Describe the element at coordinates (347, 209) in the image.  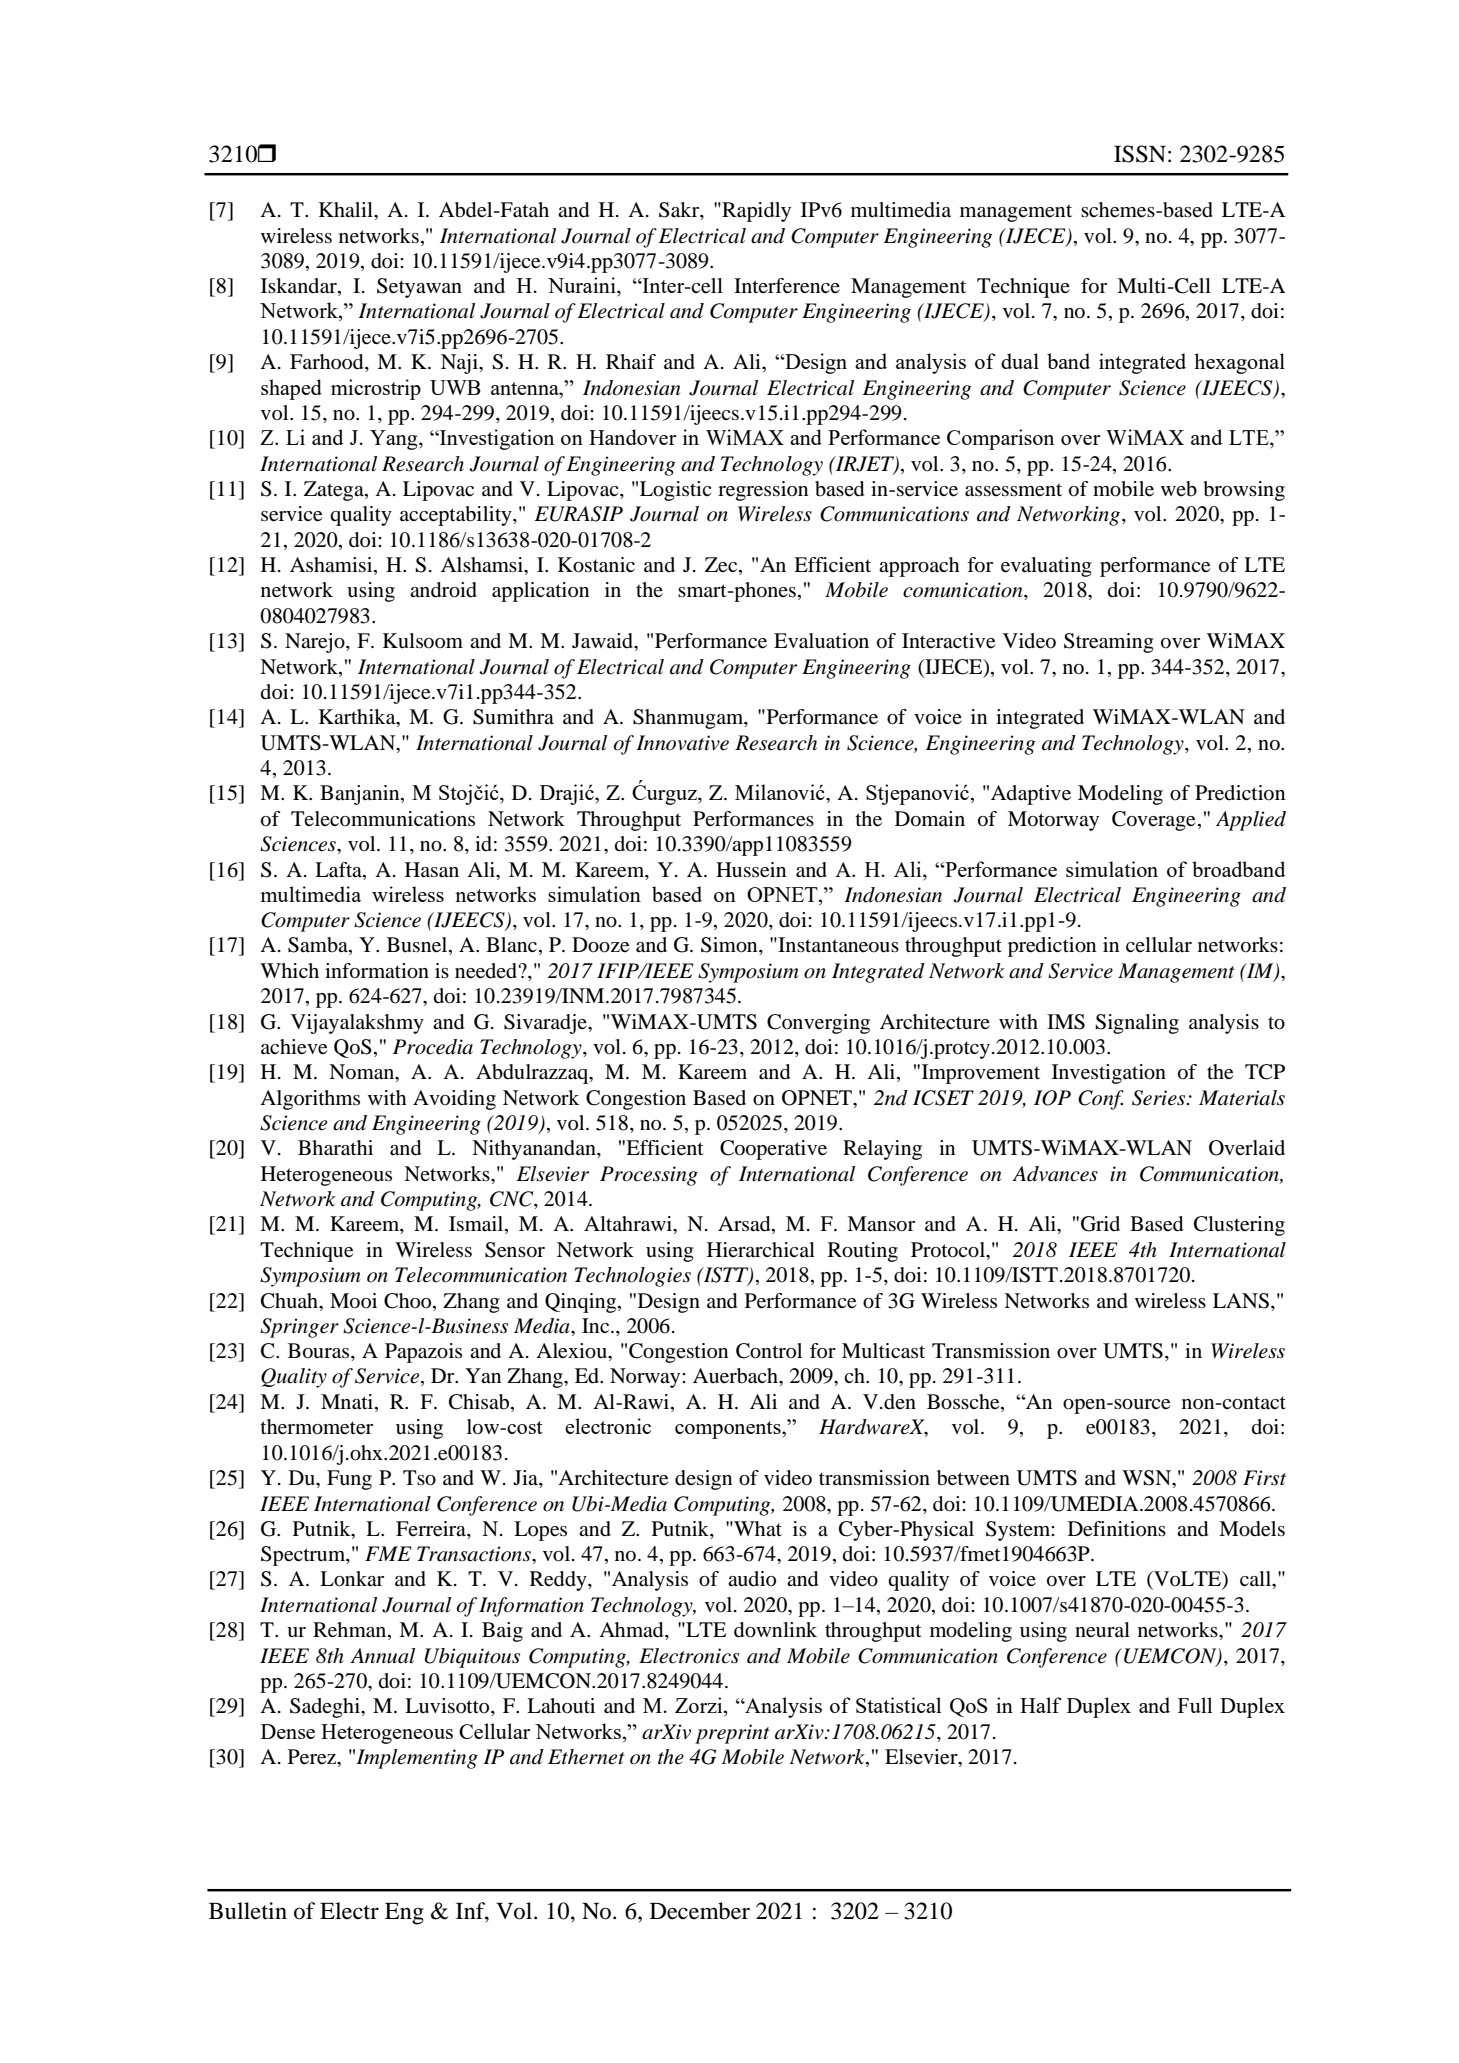
I see `Khalil` at that location.
